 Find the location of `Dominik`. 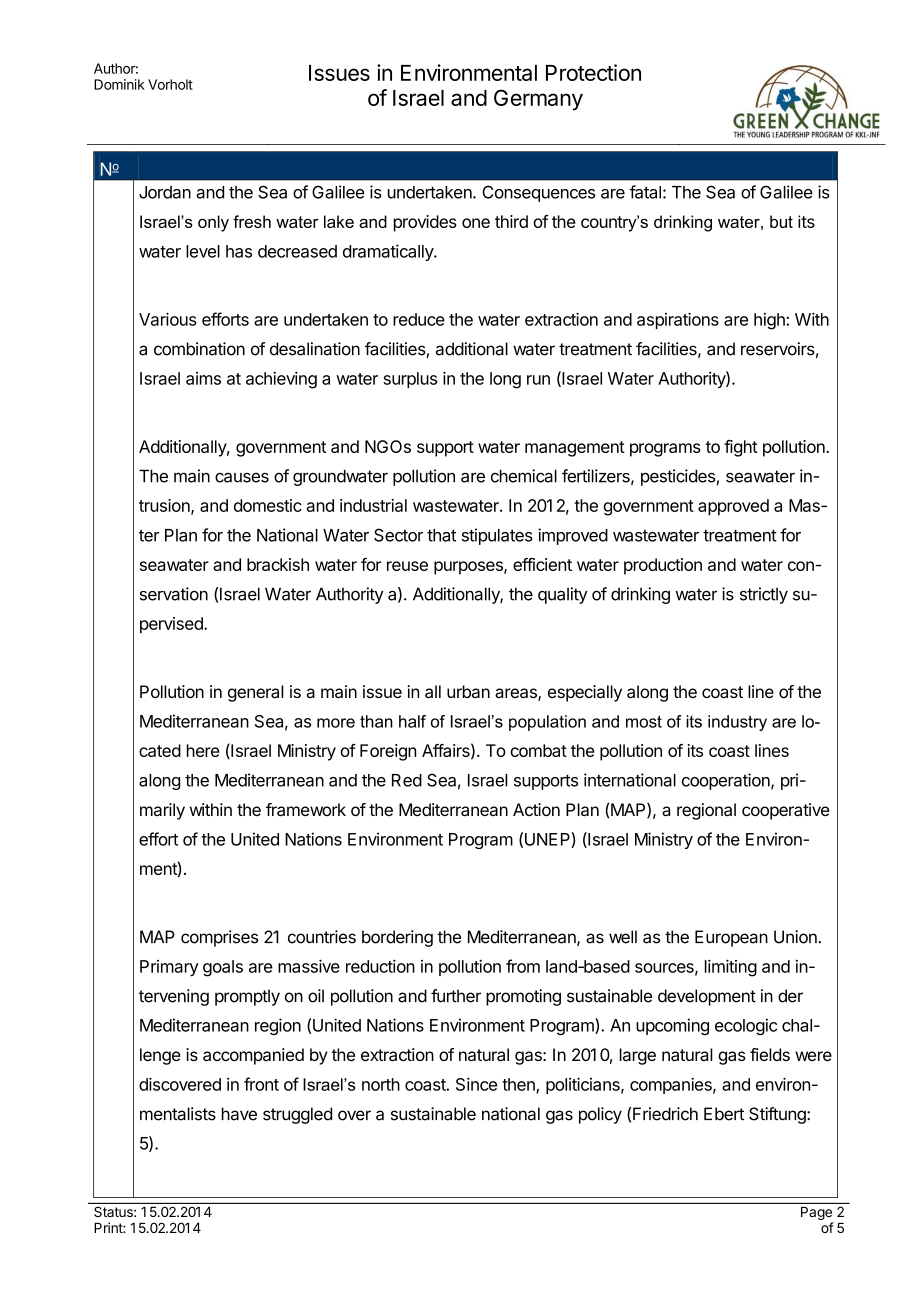

Dominik is located at coordinates (119, 84).
